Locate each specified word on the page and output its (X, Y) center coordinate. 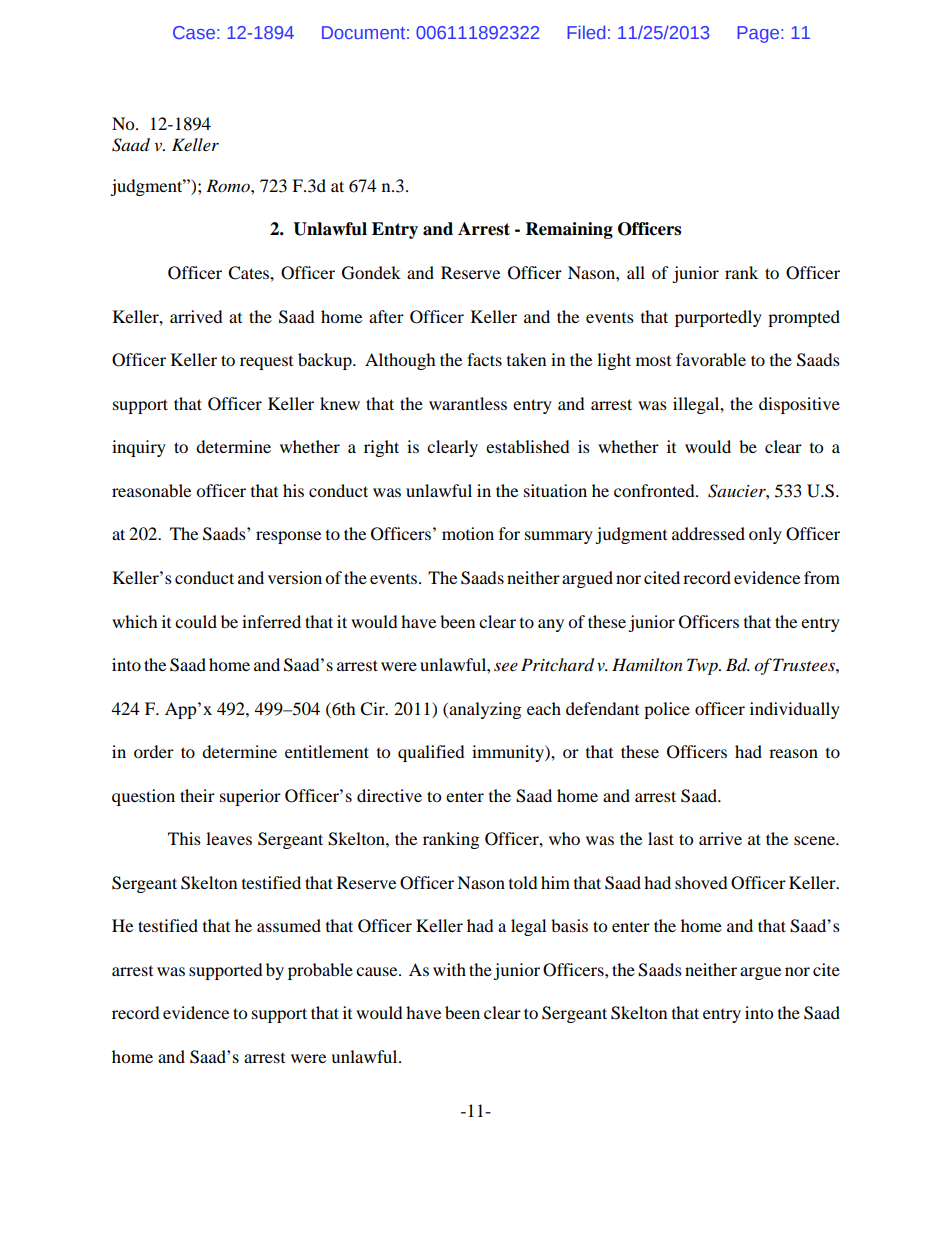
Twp (703, 666)
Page (758, 34)
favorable (711, 359)
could (196, 621)
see (506, 666)
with (449, 969)
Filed (587, 32)
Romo (229, 185)
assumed (289, 925)
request (266, 363)
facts (484, 359)
